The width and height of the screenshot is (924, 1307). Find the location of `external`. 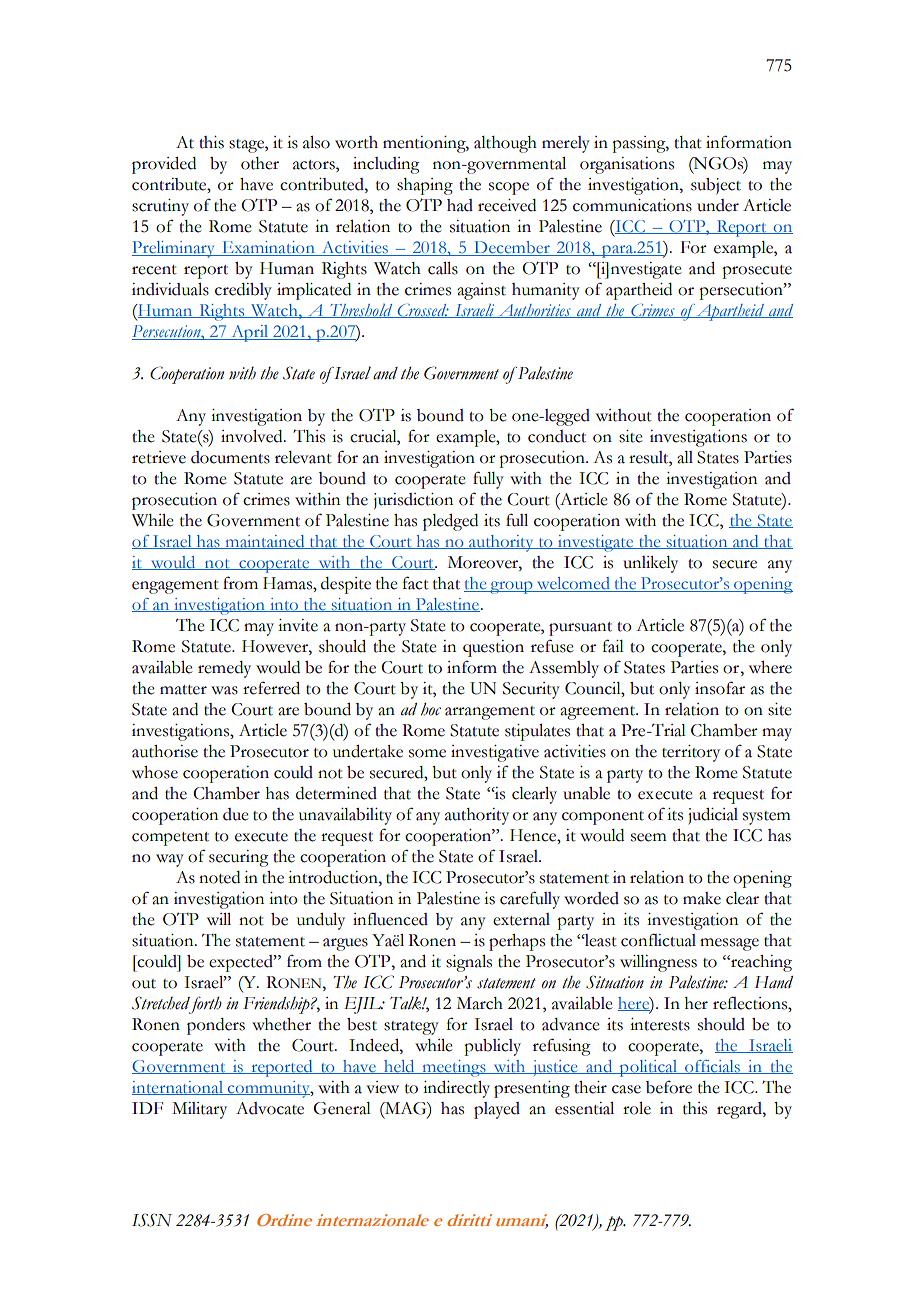

external is located at coordinates (521, 919).
